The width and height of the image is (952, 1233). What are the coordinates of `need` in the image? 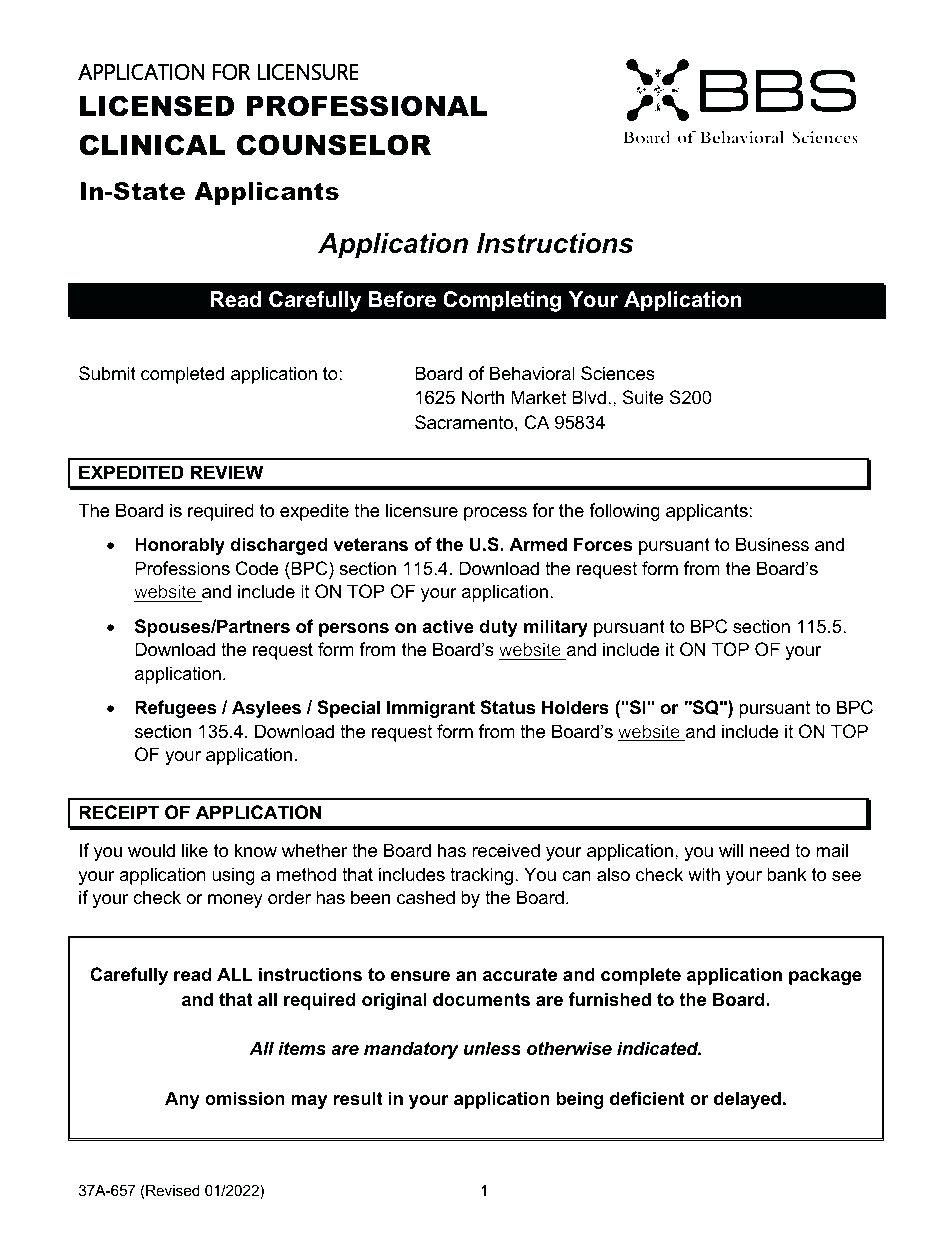 It's located at (769, 850).
